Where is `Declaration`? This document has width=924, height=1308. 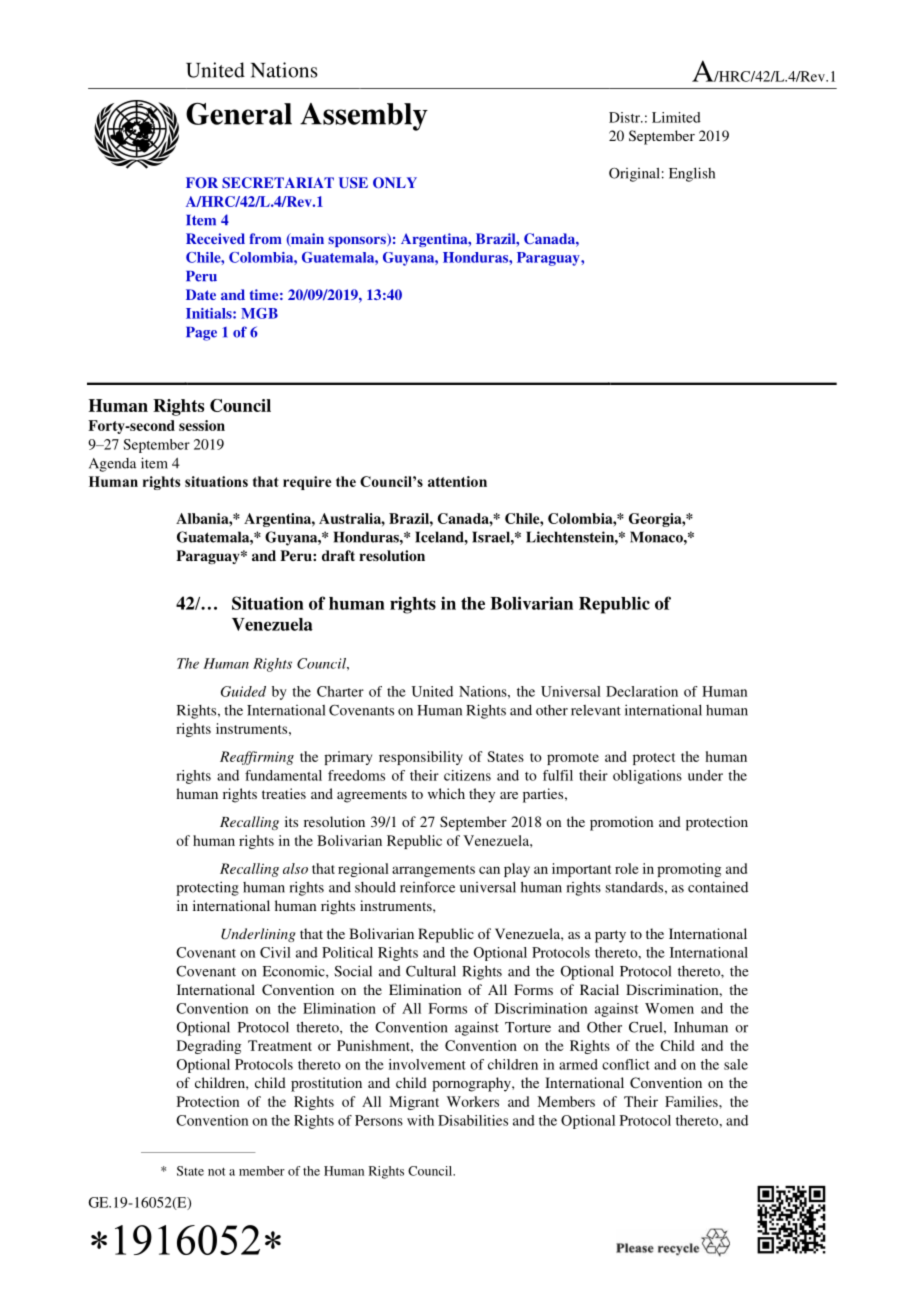 Declaration is located at coordinates (642, 691).
